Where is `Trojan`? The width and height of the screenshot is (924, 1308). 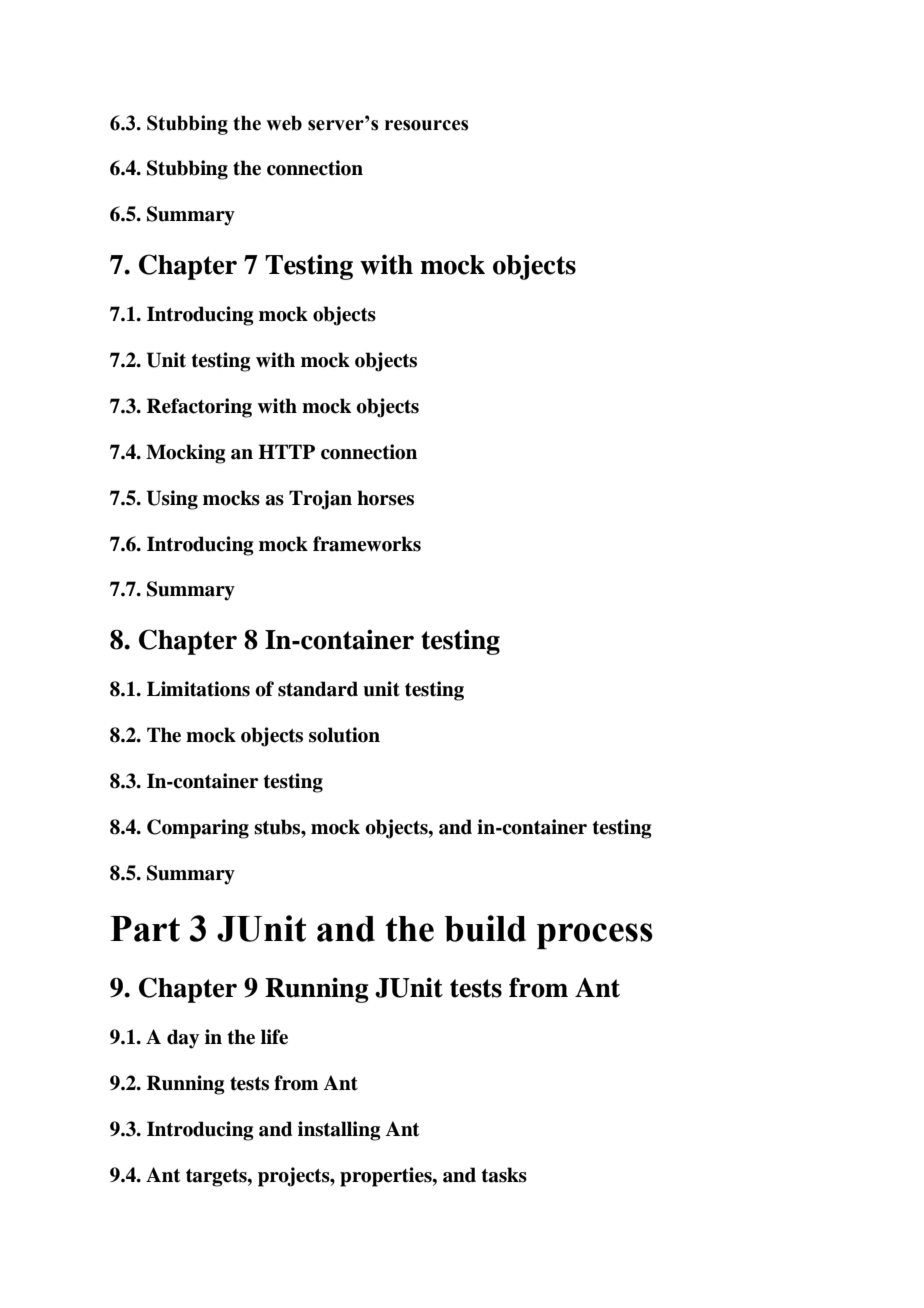
Trojan is located at coordinates (320, 500).
